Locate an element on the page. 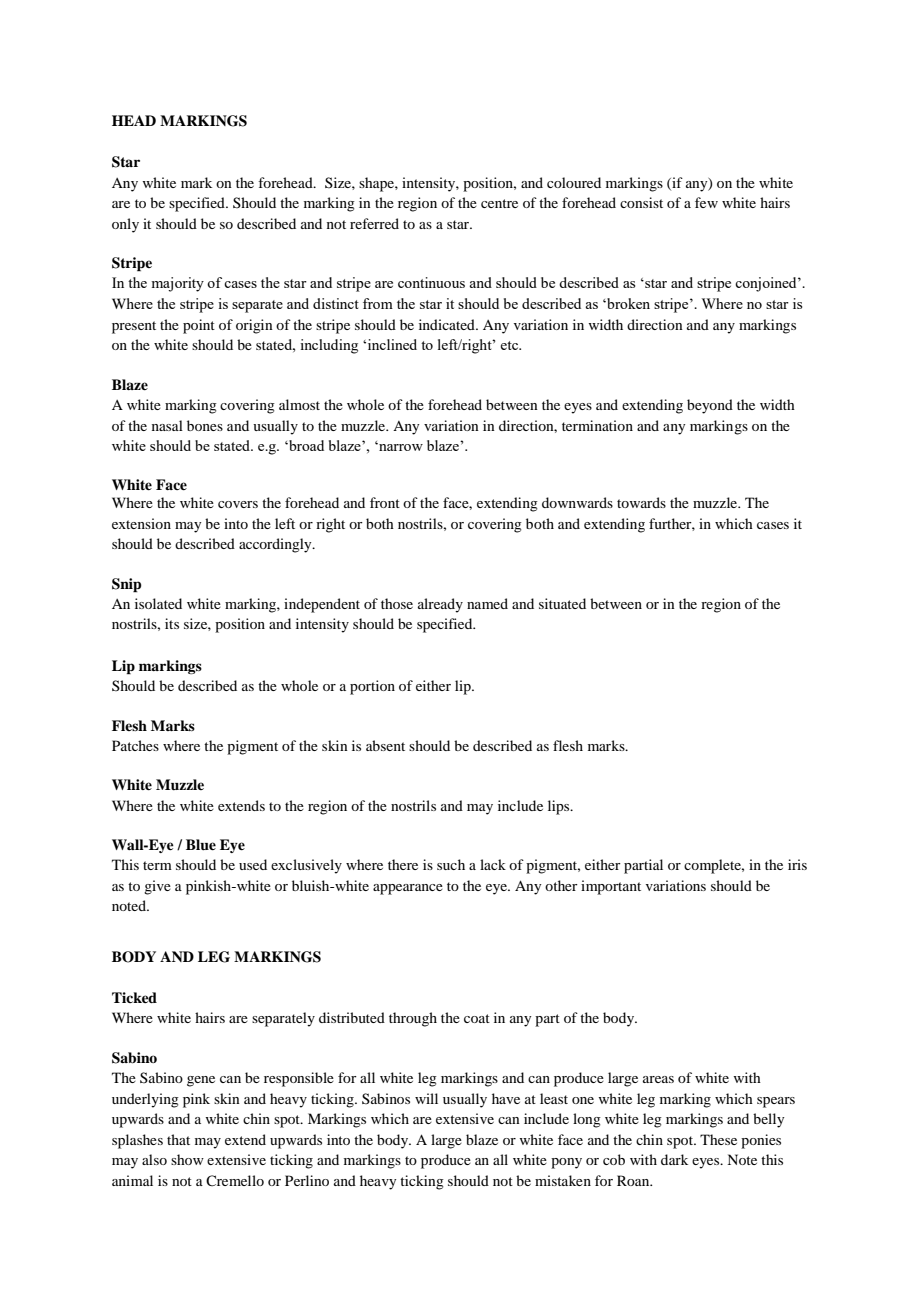 This page has height=1308, width=924. portion is located at coordinates (372, 687).
